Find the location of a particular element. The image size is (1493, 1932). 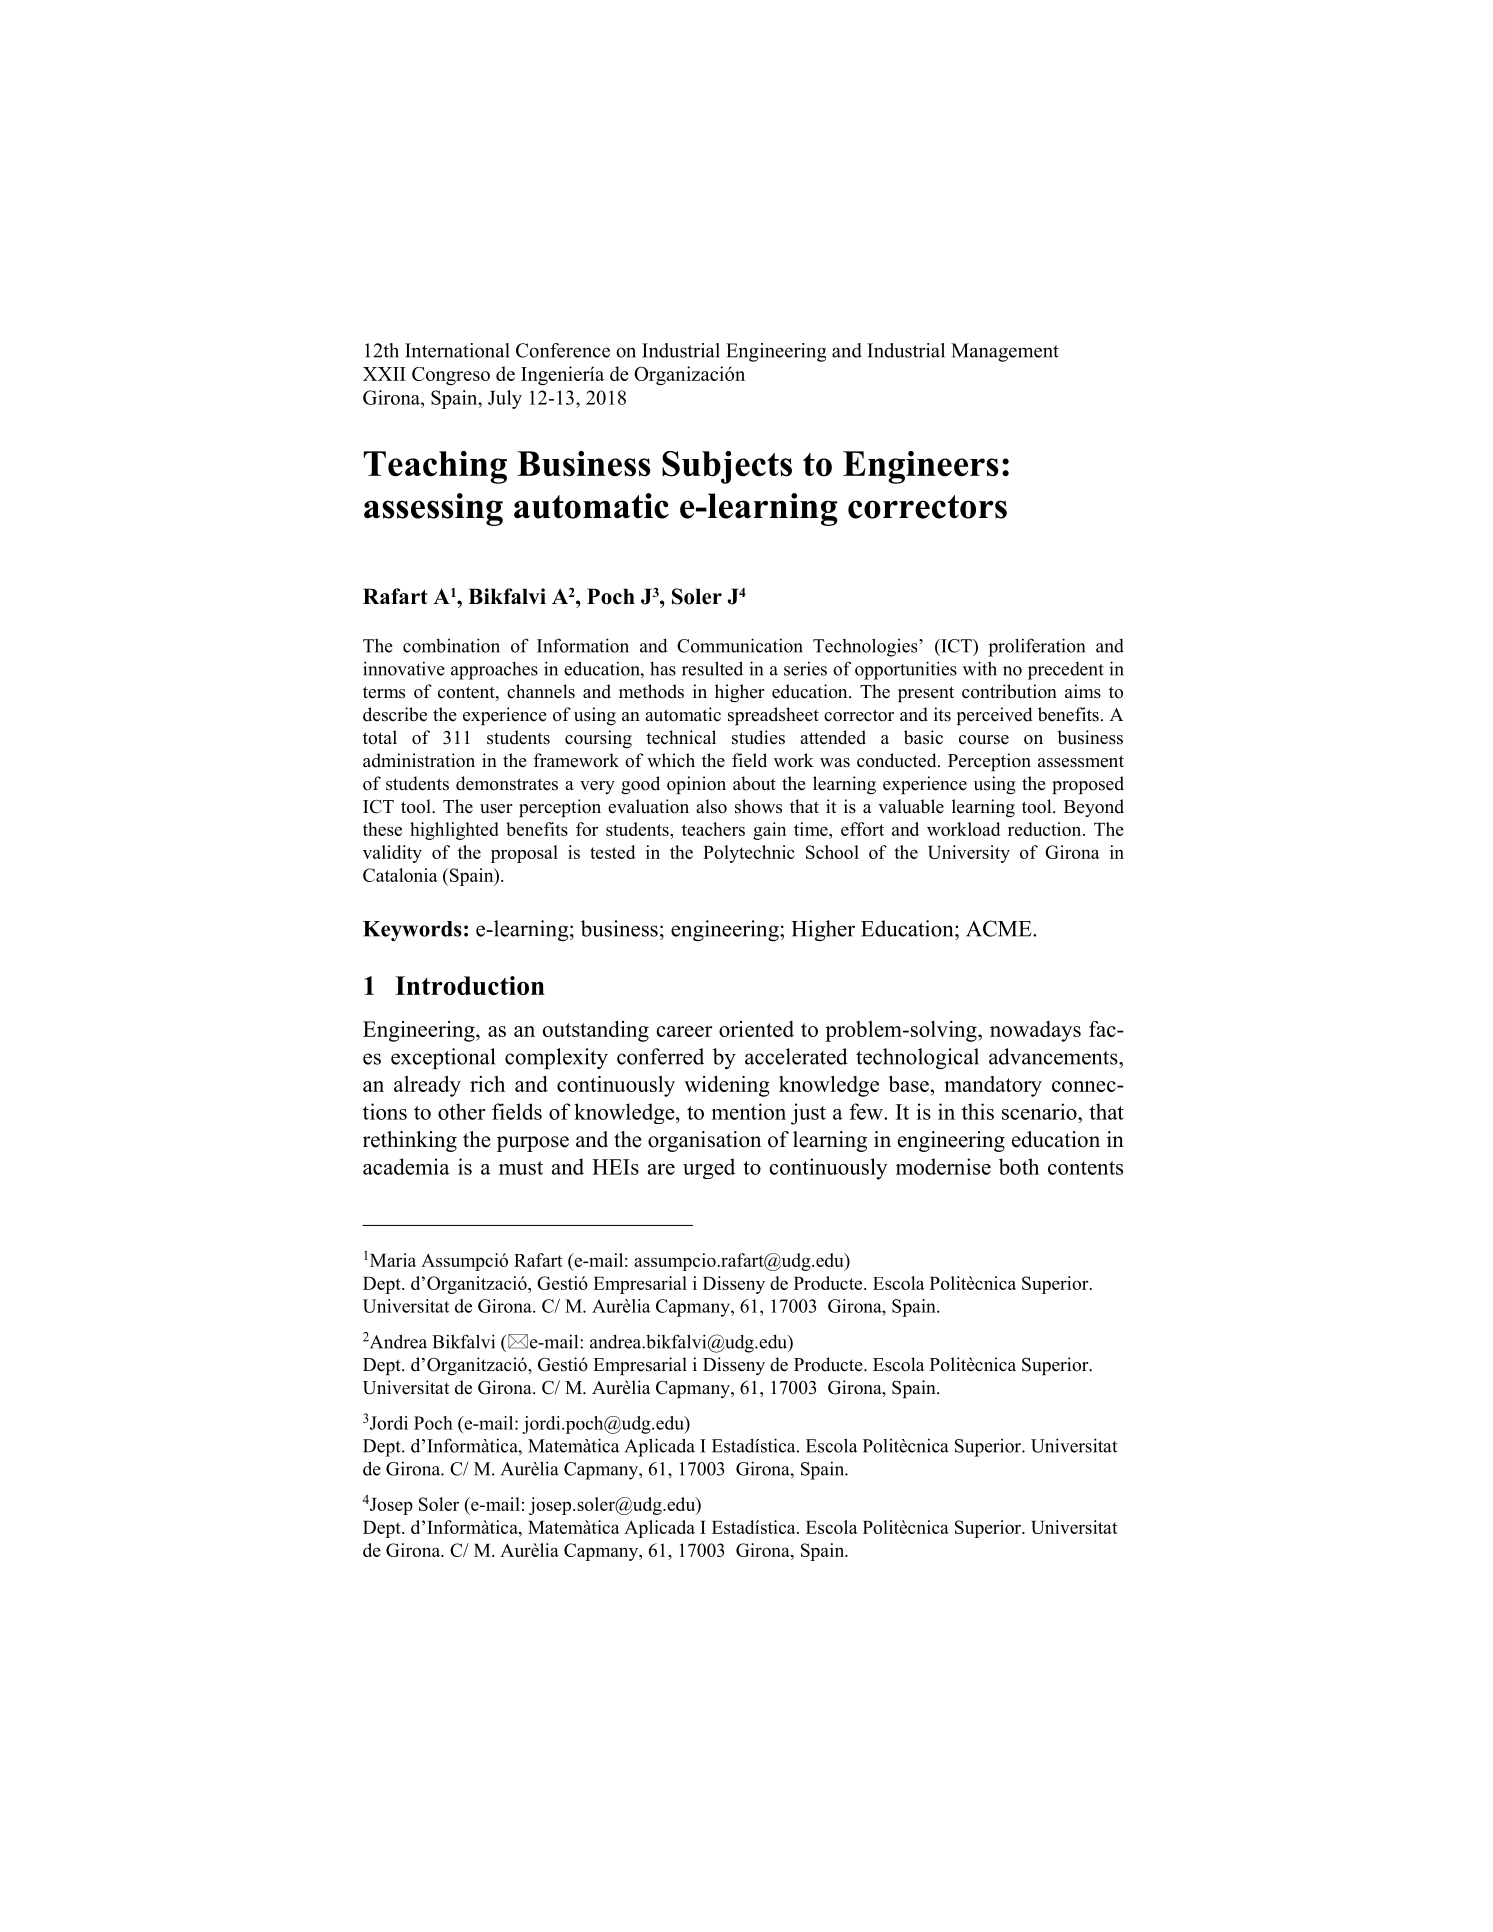

Subjects is located at coordinates (727, 467).
